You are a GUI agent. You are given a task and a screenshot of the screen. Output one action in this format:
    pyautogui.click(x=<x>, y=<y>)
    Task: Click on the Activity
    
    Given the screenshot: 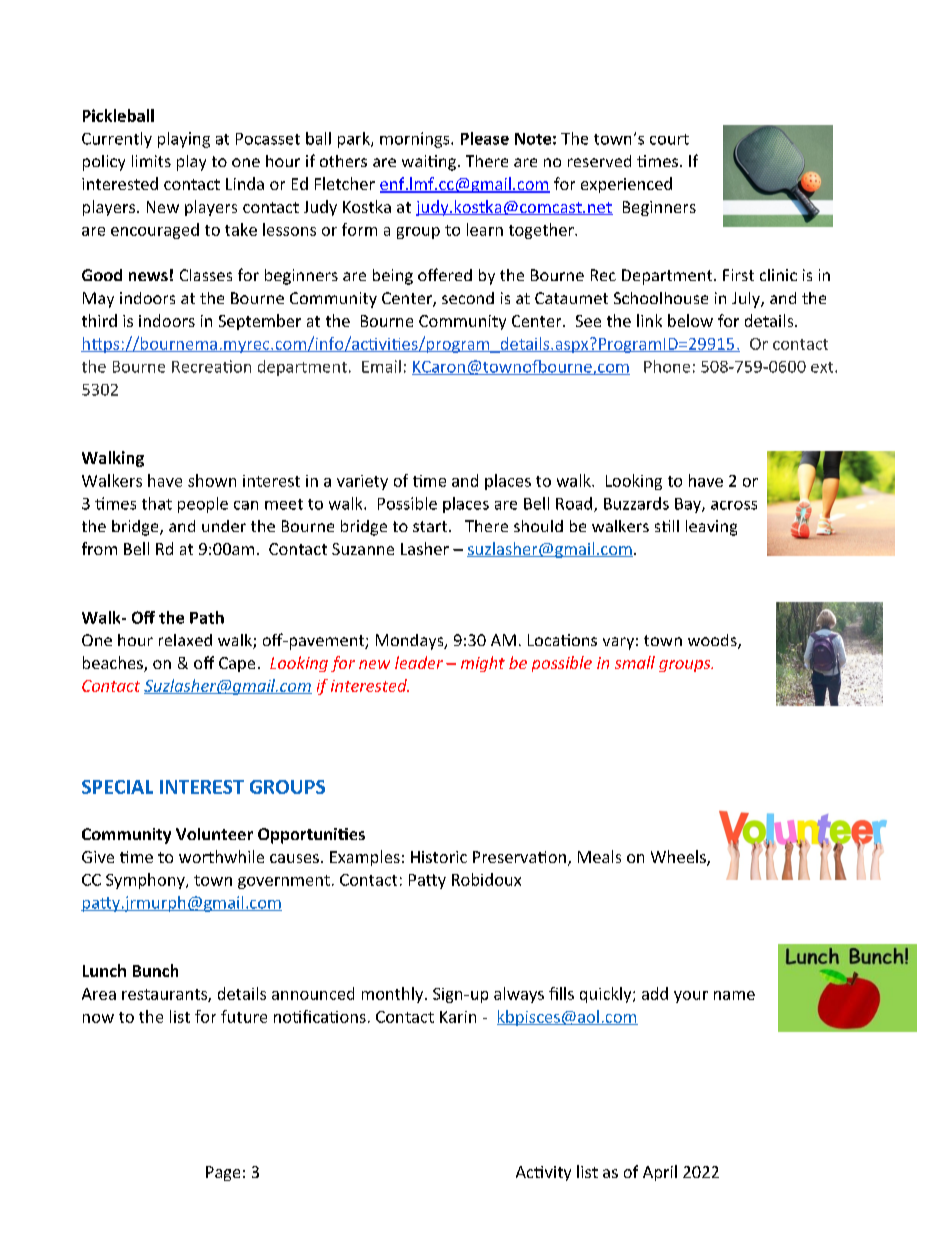 What is the action you would take?
    pyautogui.click(x=543, y=1173)
